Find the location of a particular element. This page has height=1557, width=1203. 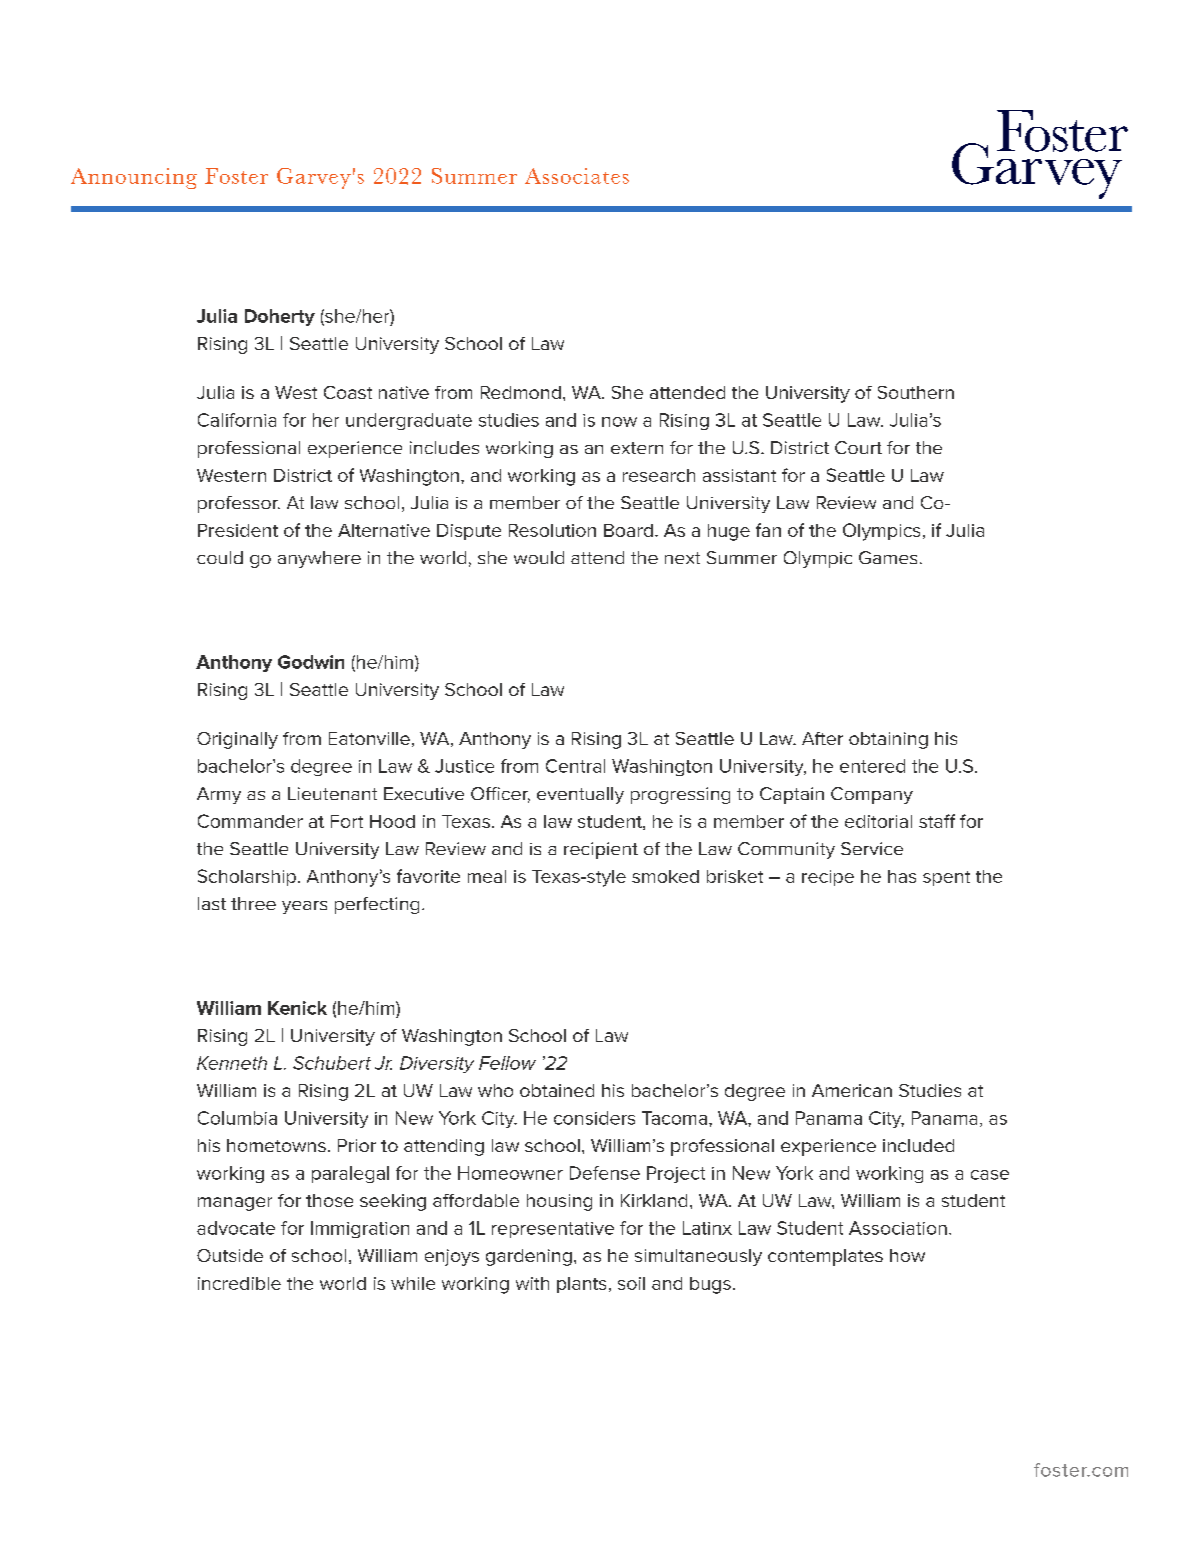

Southern is located at coordinates (916, 392).
